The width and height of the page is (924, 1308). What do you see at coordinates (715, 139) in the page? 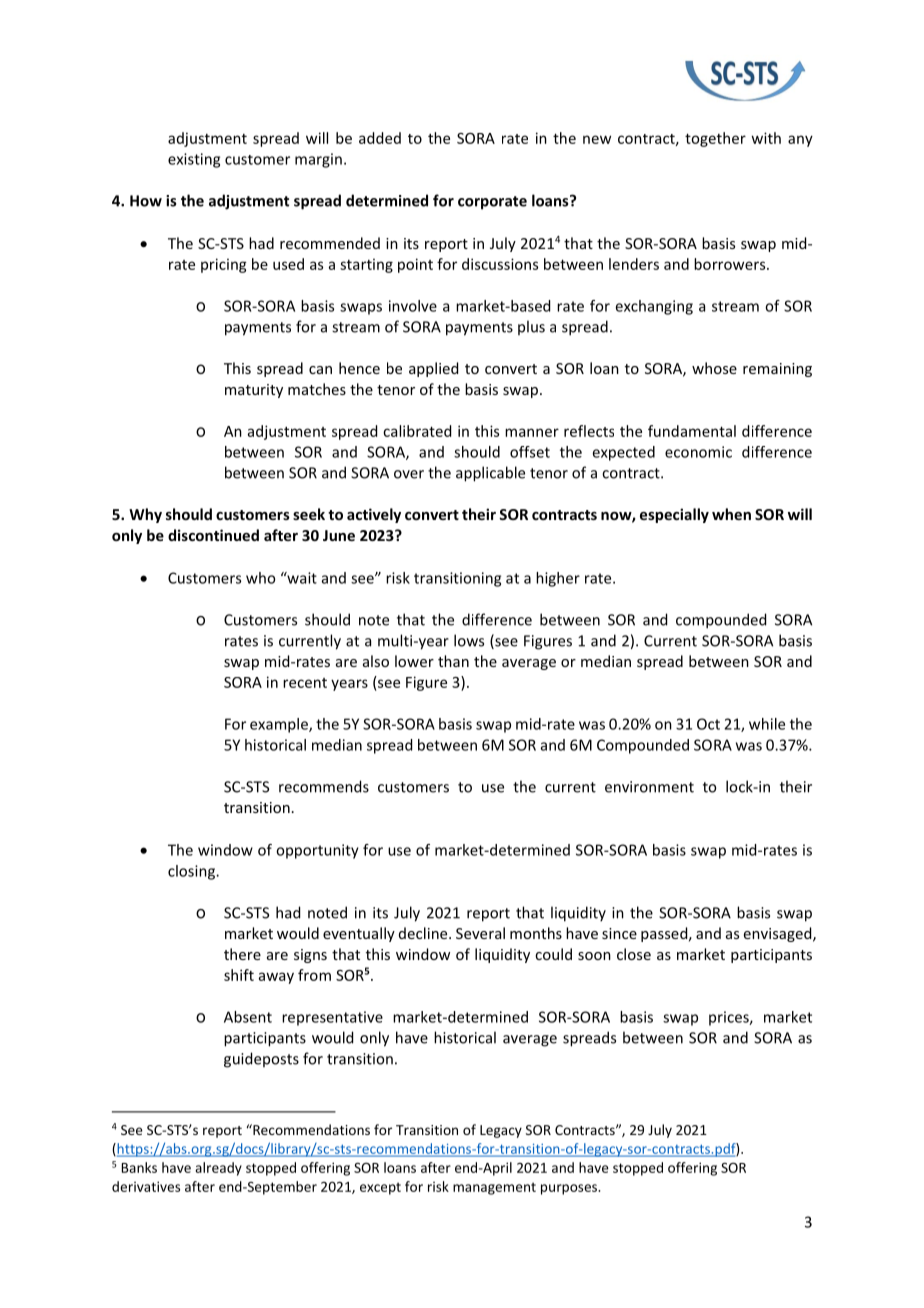
I see `together` at bounding box center [715, 139].
